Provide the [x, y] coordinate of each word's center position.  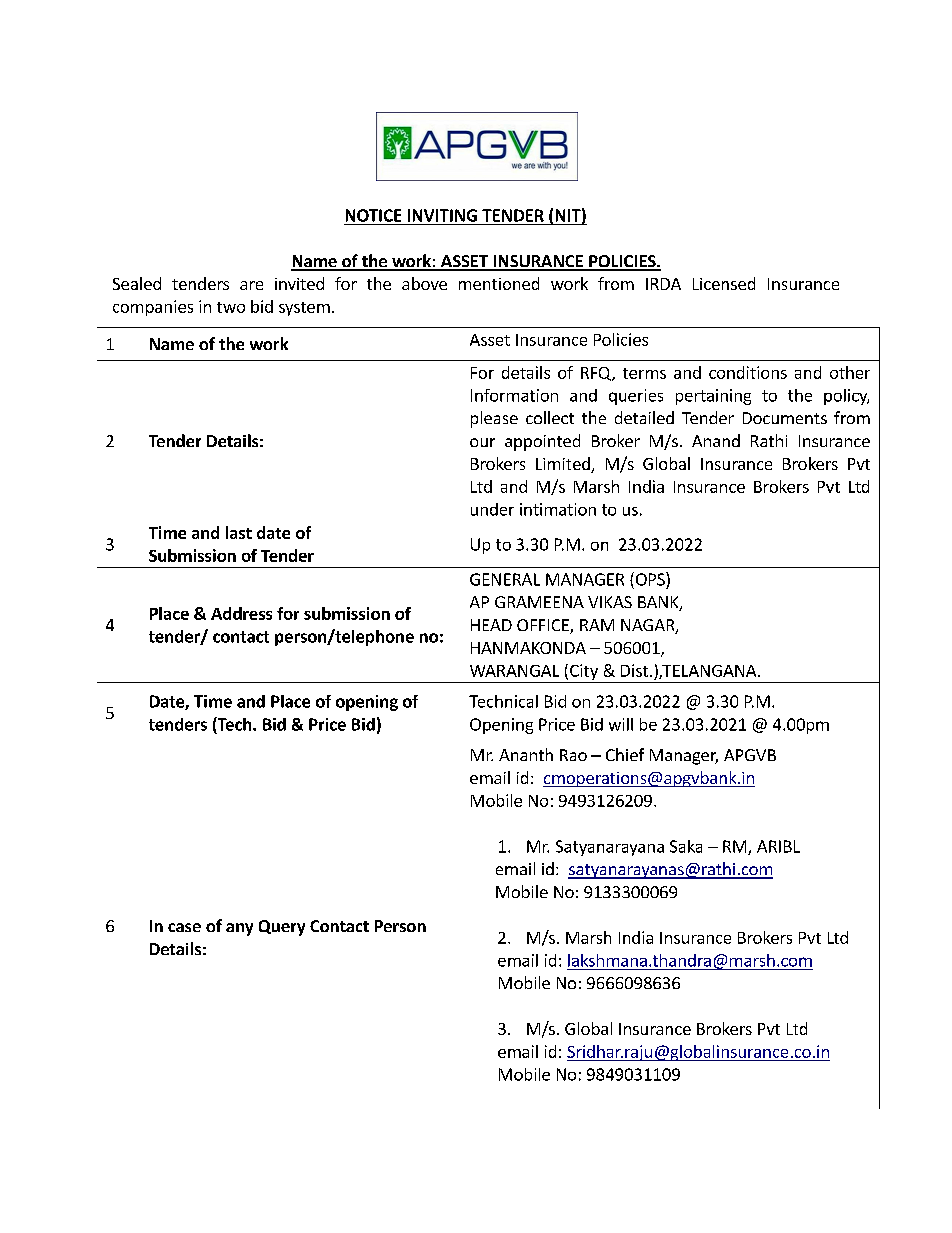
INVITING [442, 215]
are [251, 285]
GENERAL [505, 579]
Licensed [724, 283]
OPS [650, 579]
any [239, 929]
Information [514, 395]
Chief [625, 754]
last [239, 532]
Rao [573, 755]
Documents [785, 418]
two [231, 307]
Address [241, 613]
